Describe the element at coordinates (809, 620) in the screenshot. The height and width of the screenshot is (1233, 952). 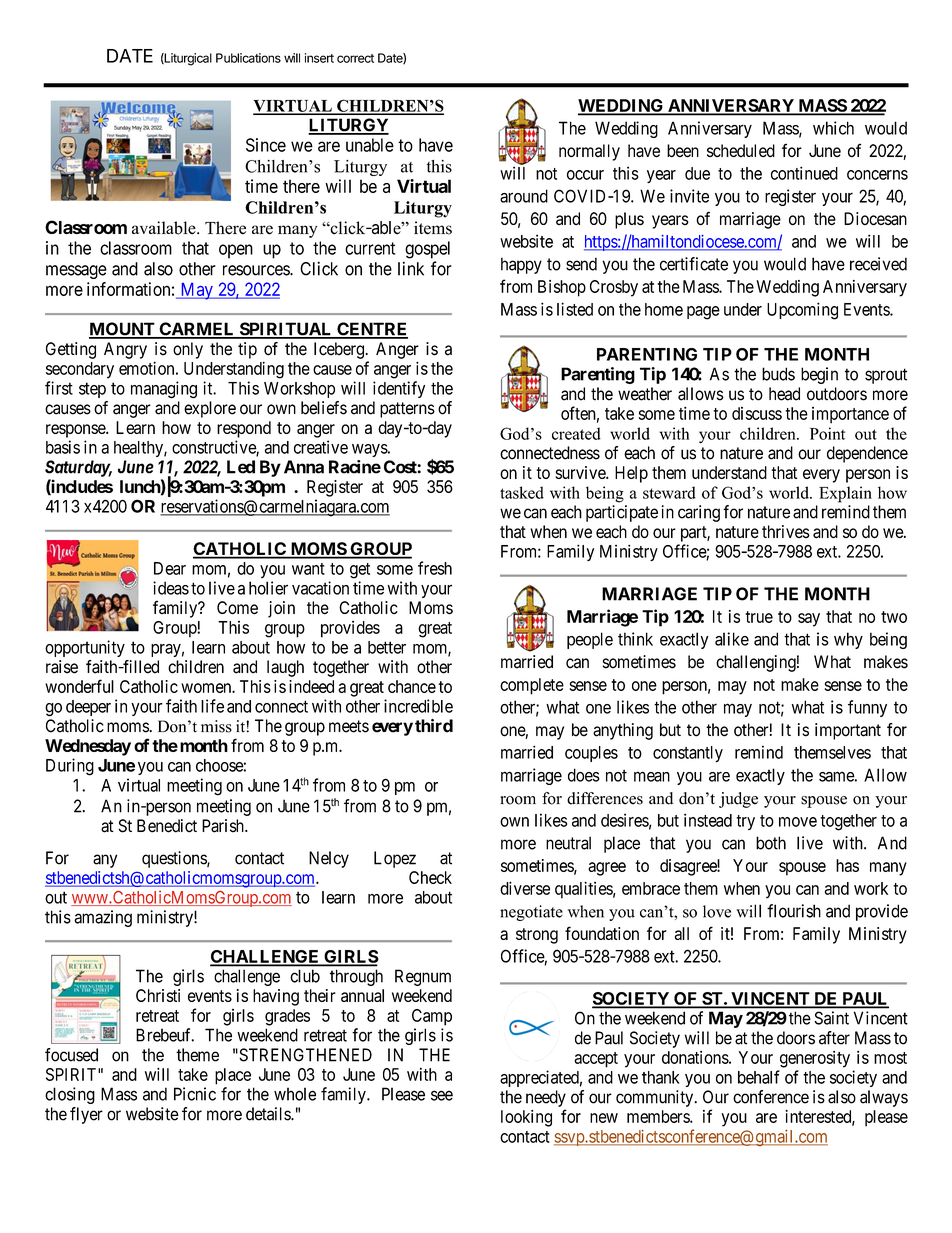
I see `say` at that location.
